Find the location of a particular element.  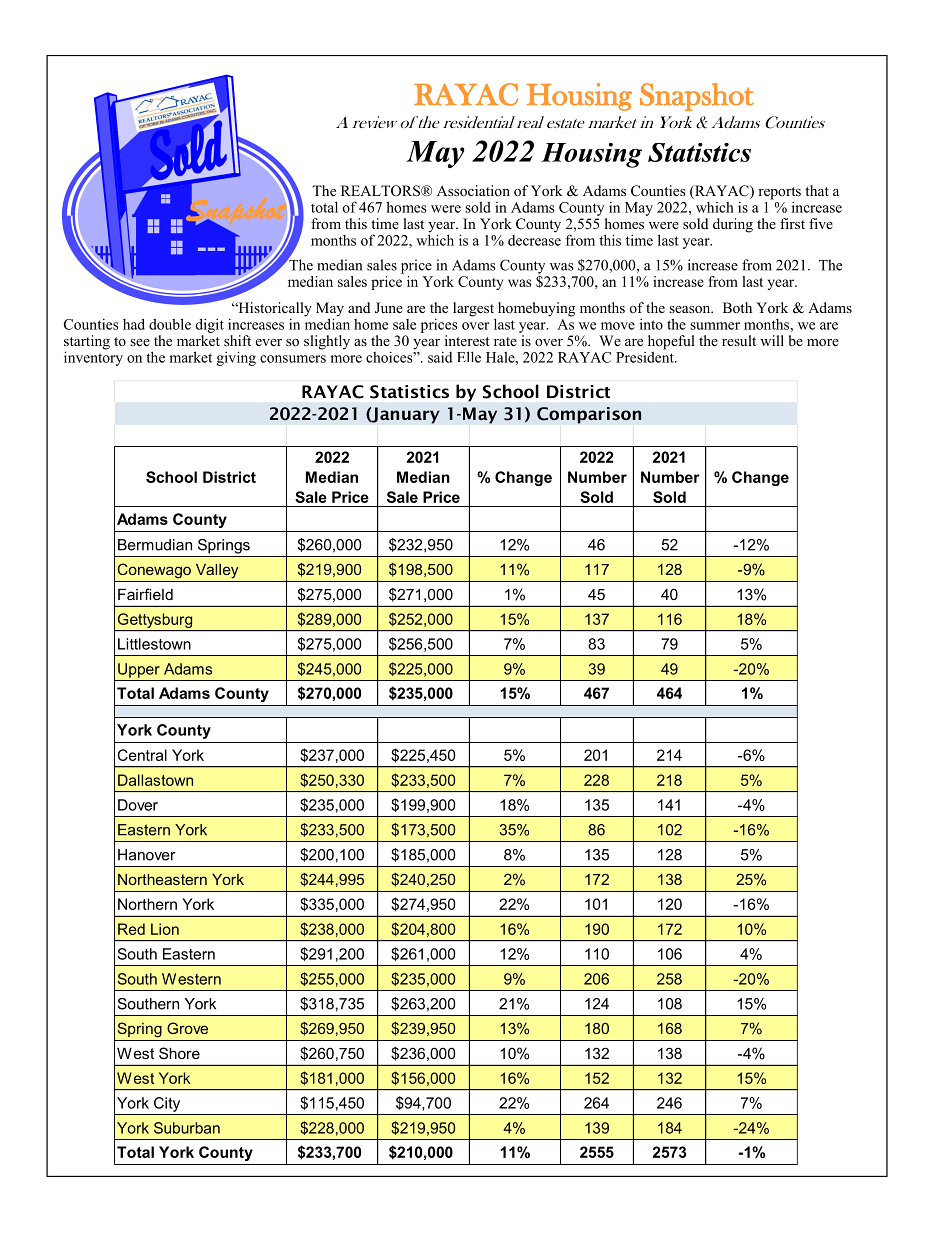

Suburban is located at coordinates (187, 1128).
